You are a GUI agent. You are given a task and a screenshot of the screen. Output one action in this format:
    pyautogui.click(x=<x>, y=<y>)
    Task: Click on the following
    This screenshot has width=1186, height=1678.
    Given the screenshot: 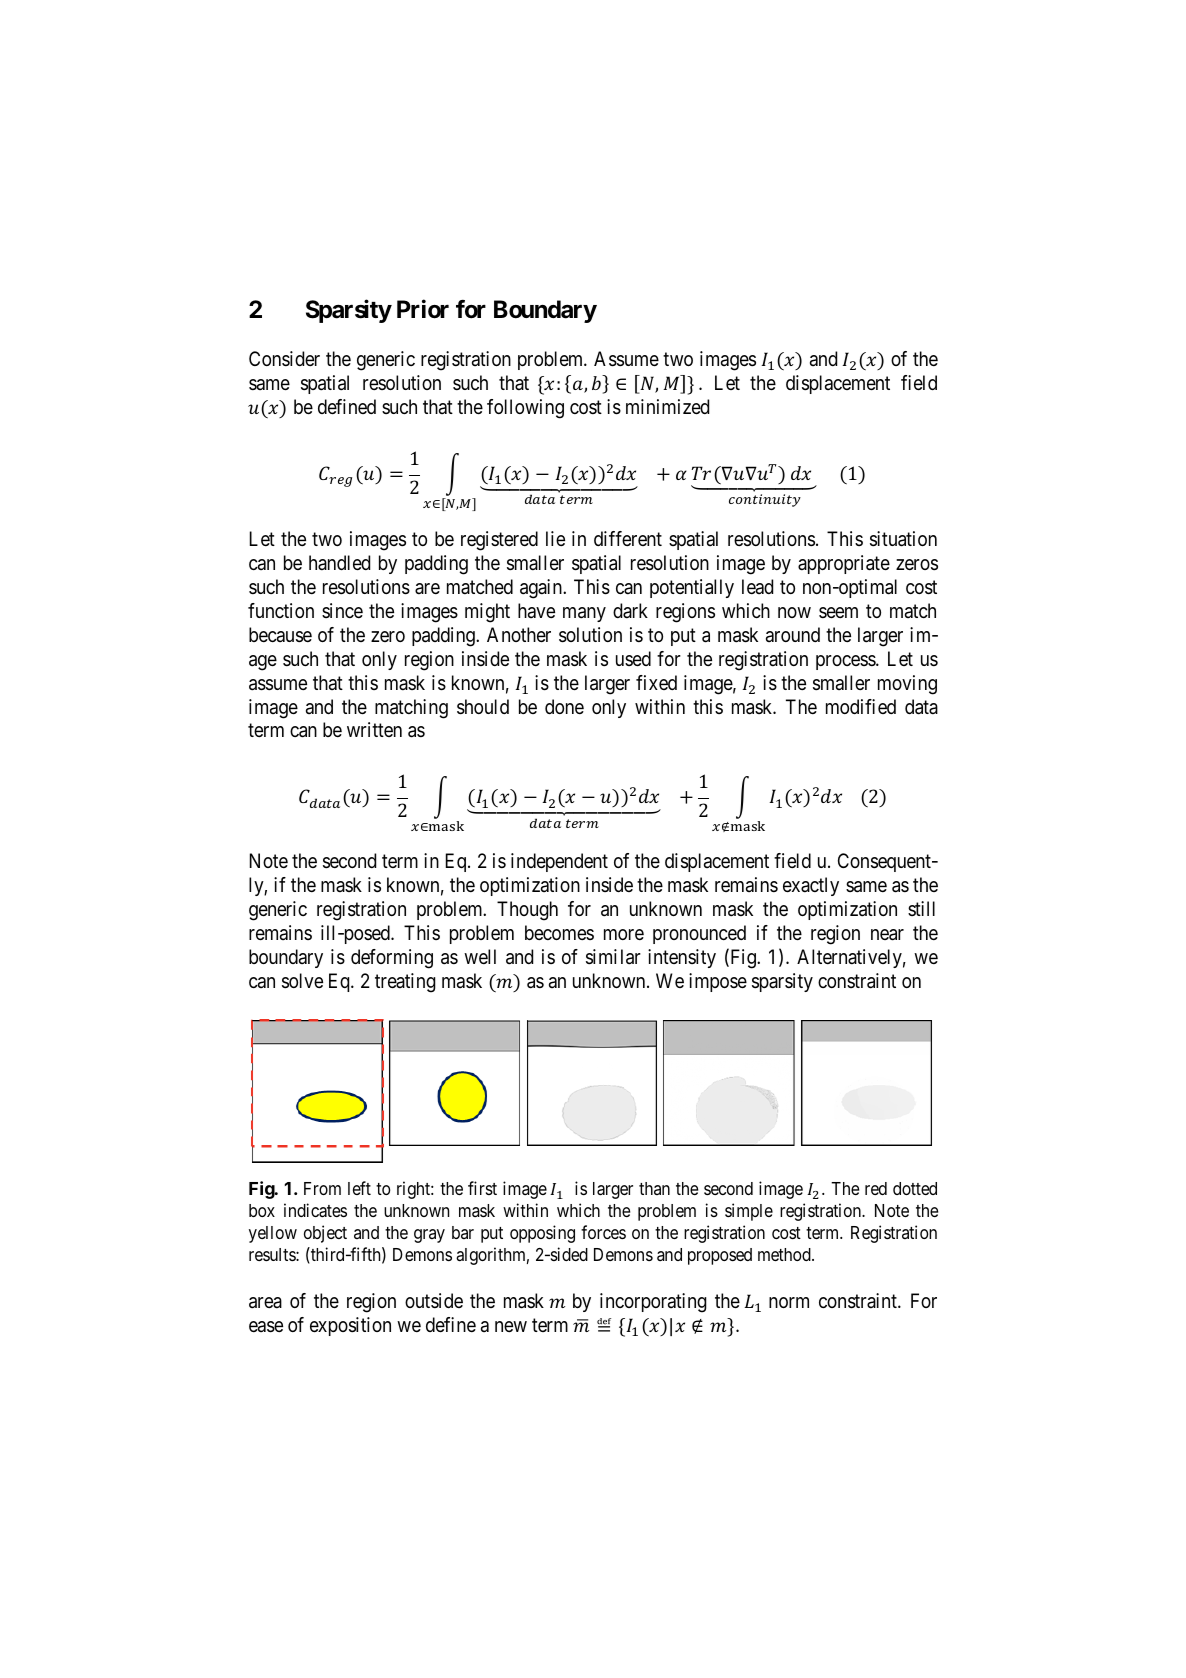 What is the action you would take?
    pyautogui.click(x=525, y=409)
